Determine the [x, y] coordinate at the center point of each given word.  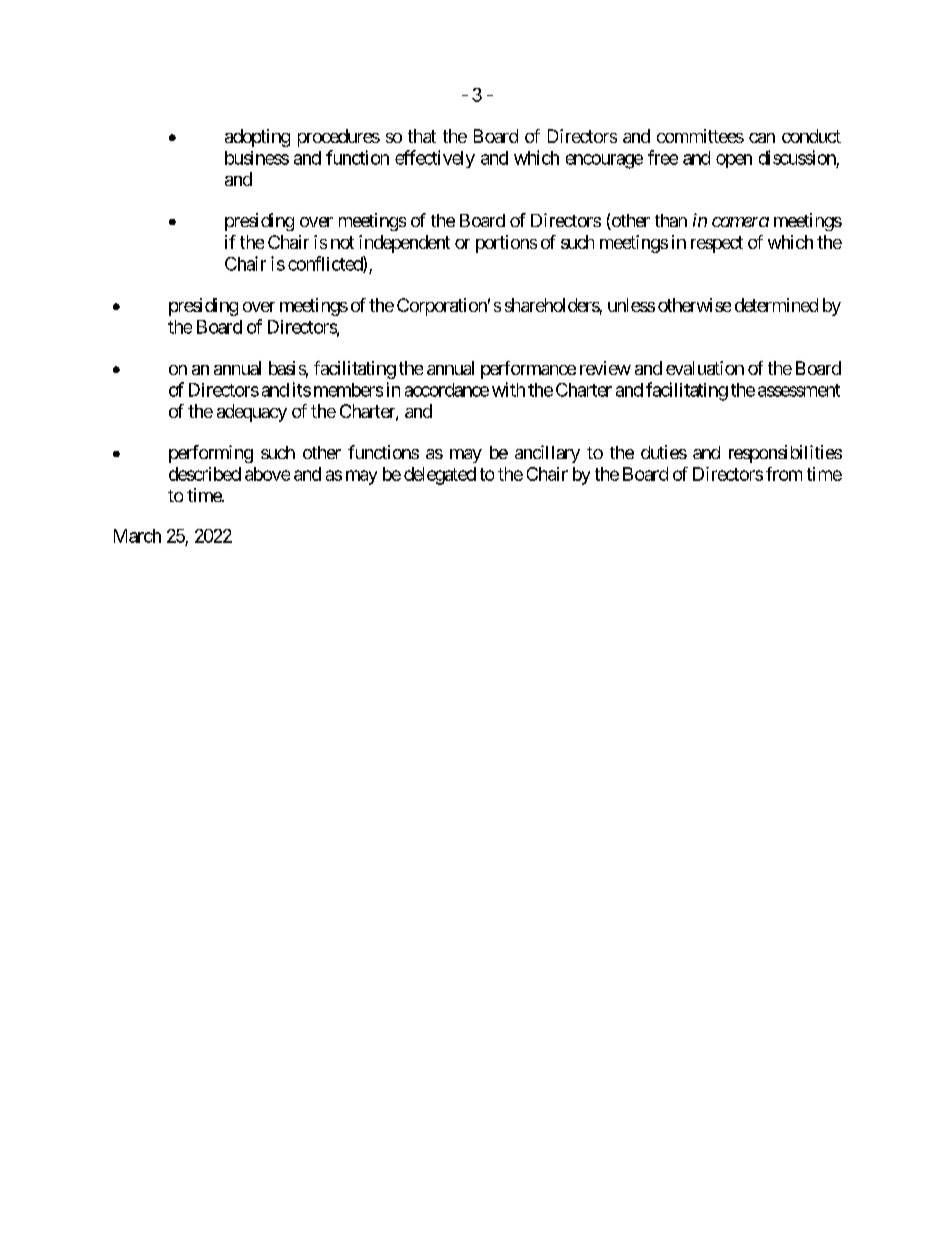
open [734, 161]
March [137, 536]
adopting [257, 138]
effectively [435, 159]
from [784, 474]
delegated [440, 476]
